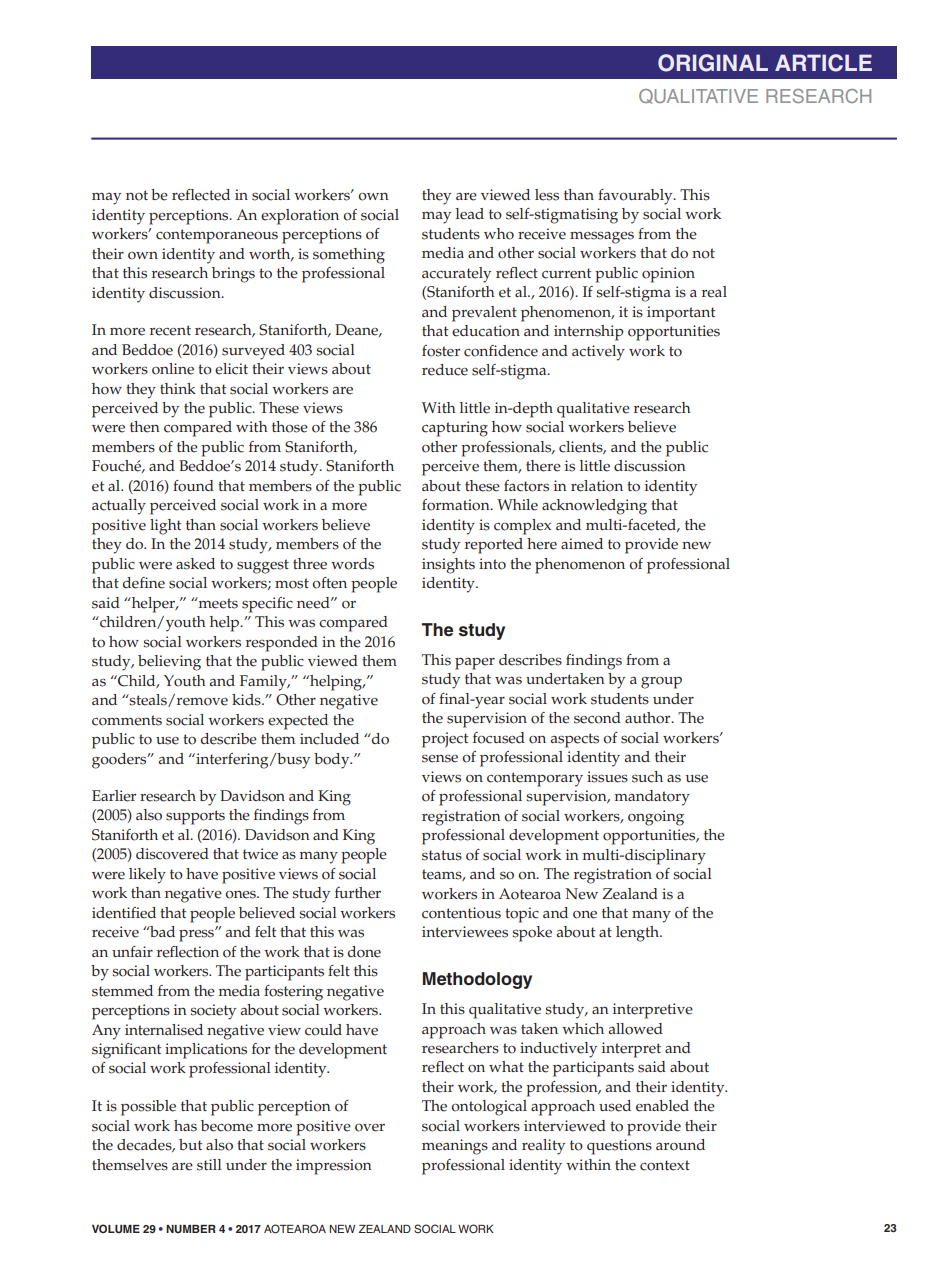 Image resolution: width=952 pixels, height=1265 pixels. Describe the element at coordinates (665, 1165) in the screenshot. I see `context` at that location.
